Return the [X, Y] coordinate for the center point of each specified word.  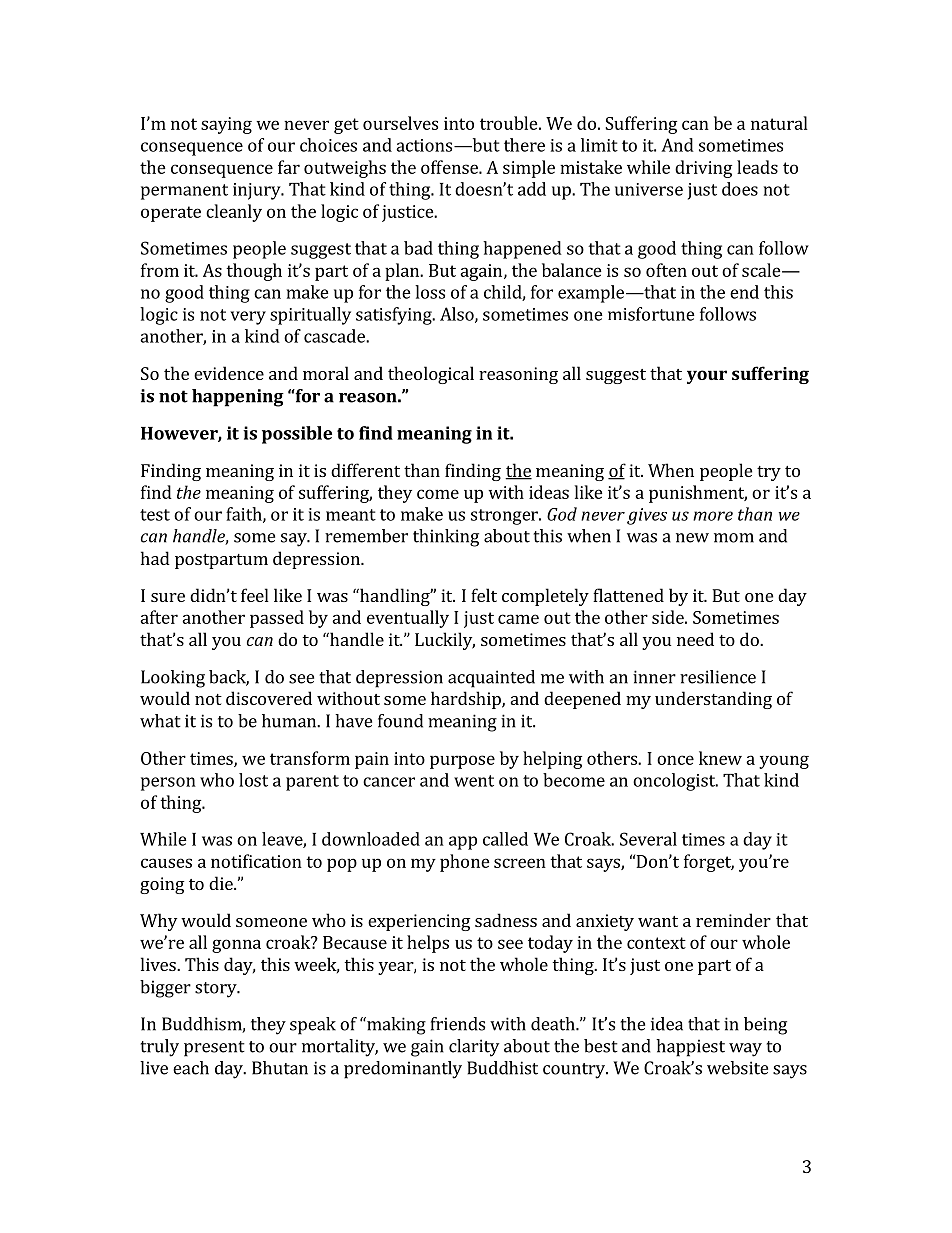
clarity [474, 1048]
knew [720, 758]
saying [226, 125]
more [713, 516]
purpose [462, 762]
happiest [690, 1048]
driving [703, 169]
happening [238, 398]
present [214, 1049]
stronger [505, 517]
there [524, 145]
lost [253, 780]
